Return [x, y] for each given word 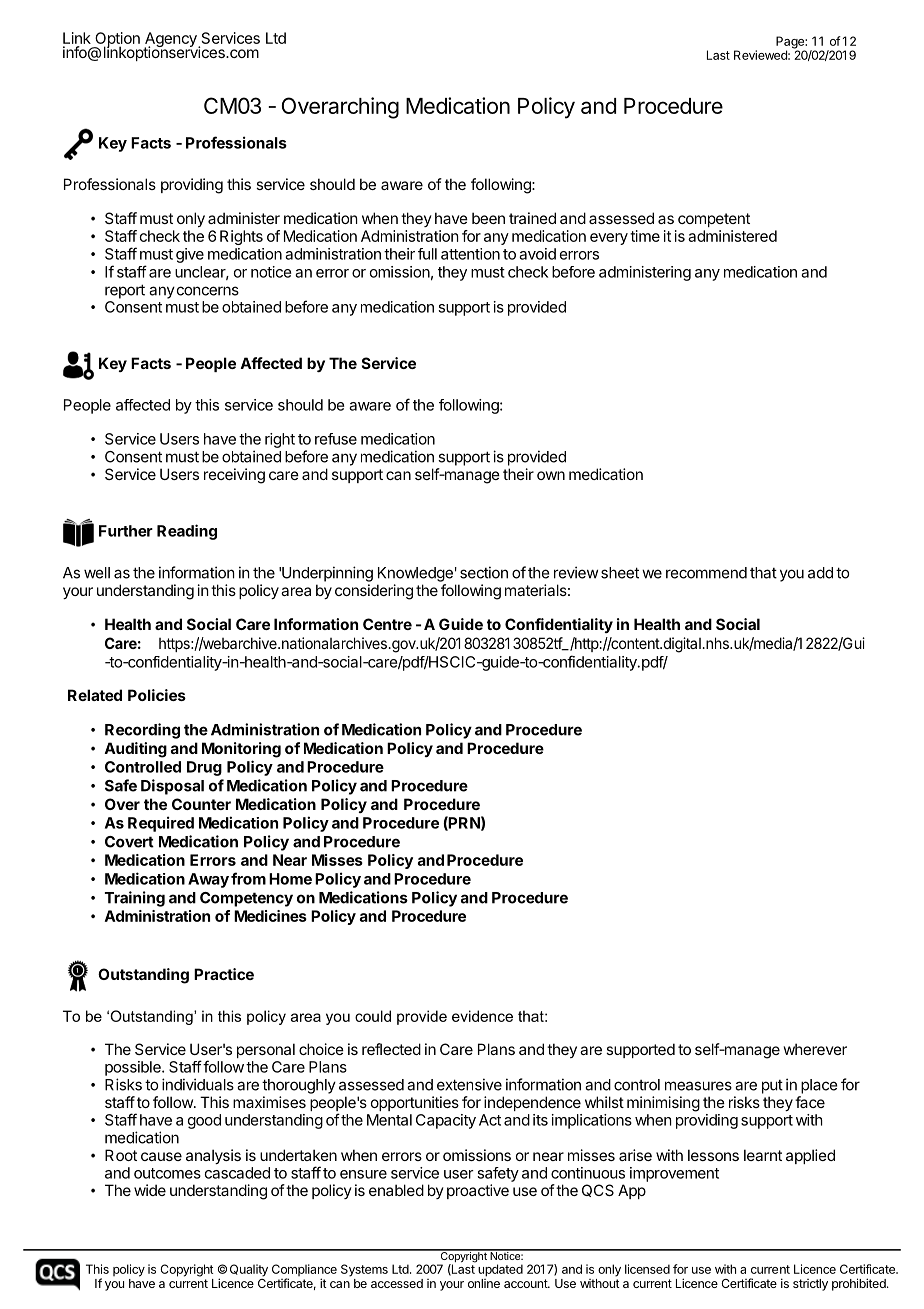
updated [500, 1270]
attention [470, 254]
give [190, 255]
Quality [249, 1270]
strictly [810, 1285]
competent [714, 220]
